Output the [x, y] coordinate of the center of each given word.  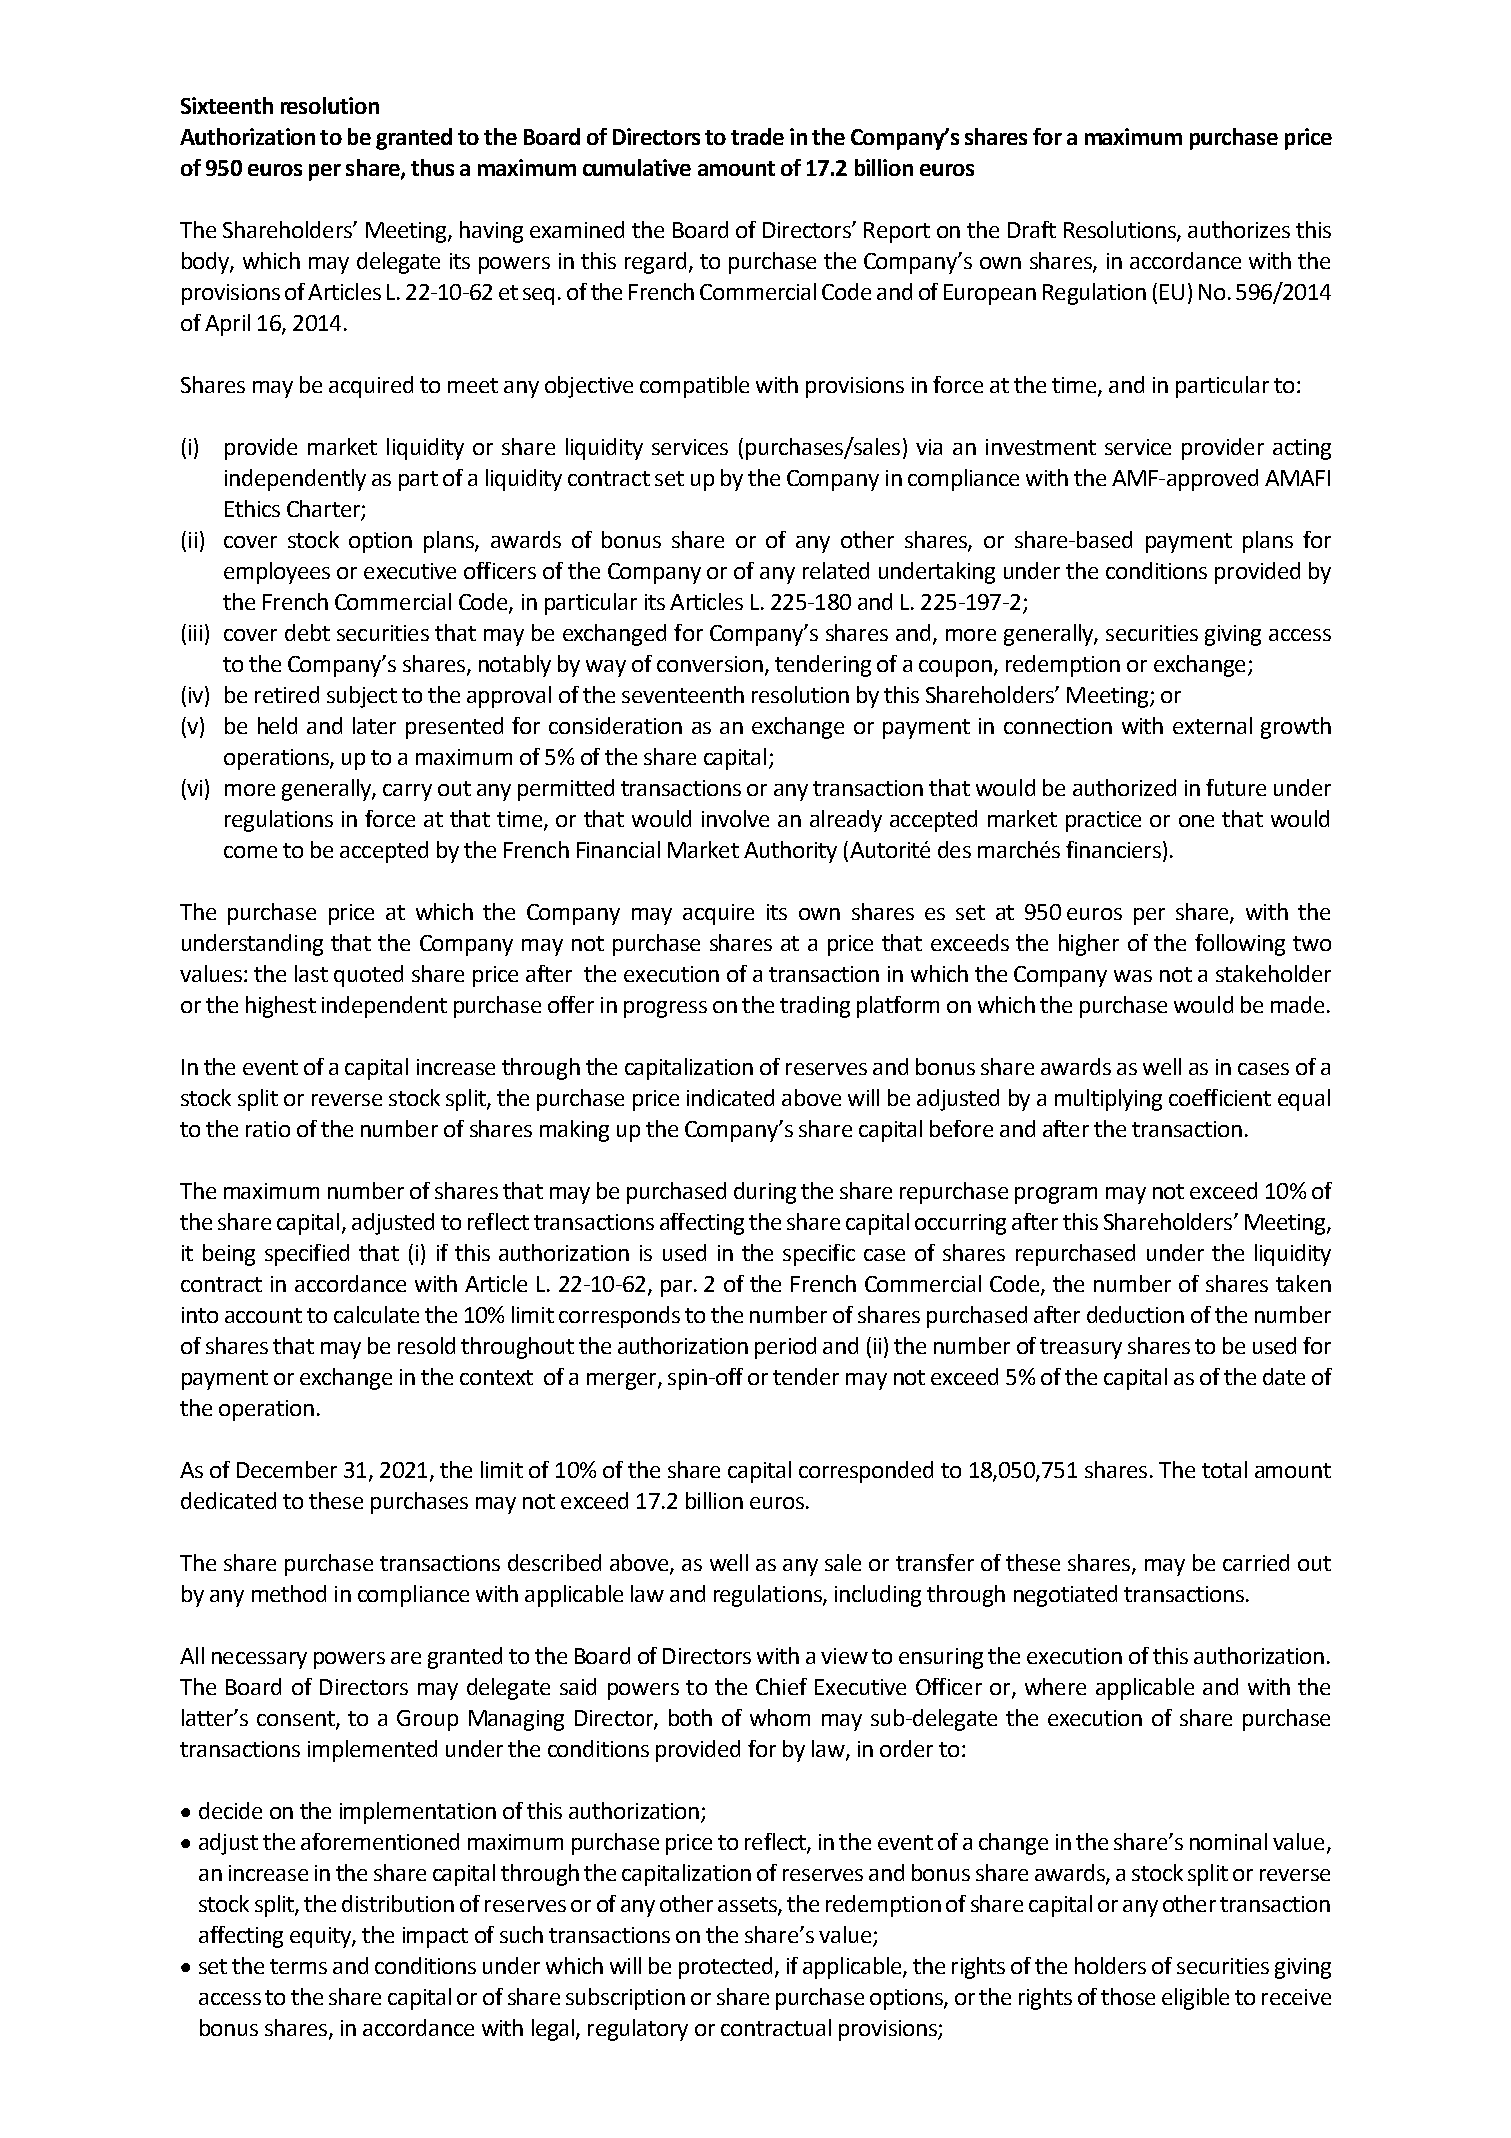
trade [757, 136]
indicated [730, 1097]
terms [298, 1966]
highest [281, 1007]
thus [432, 167]
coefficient [1220, 1097]
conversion [710, 664]
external [1212, 725]
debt [307, 632]
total [1224, 1469]
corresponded [866, 1472]
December [287, 1469]
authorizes [1239, 229]
